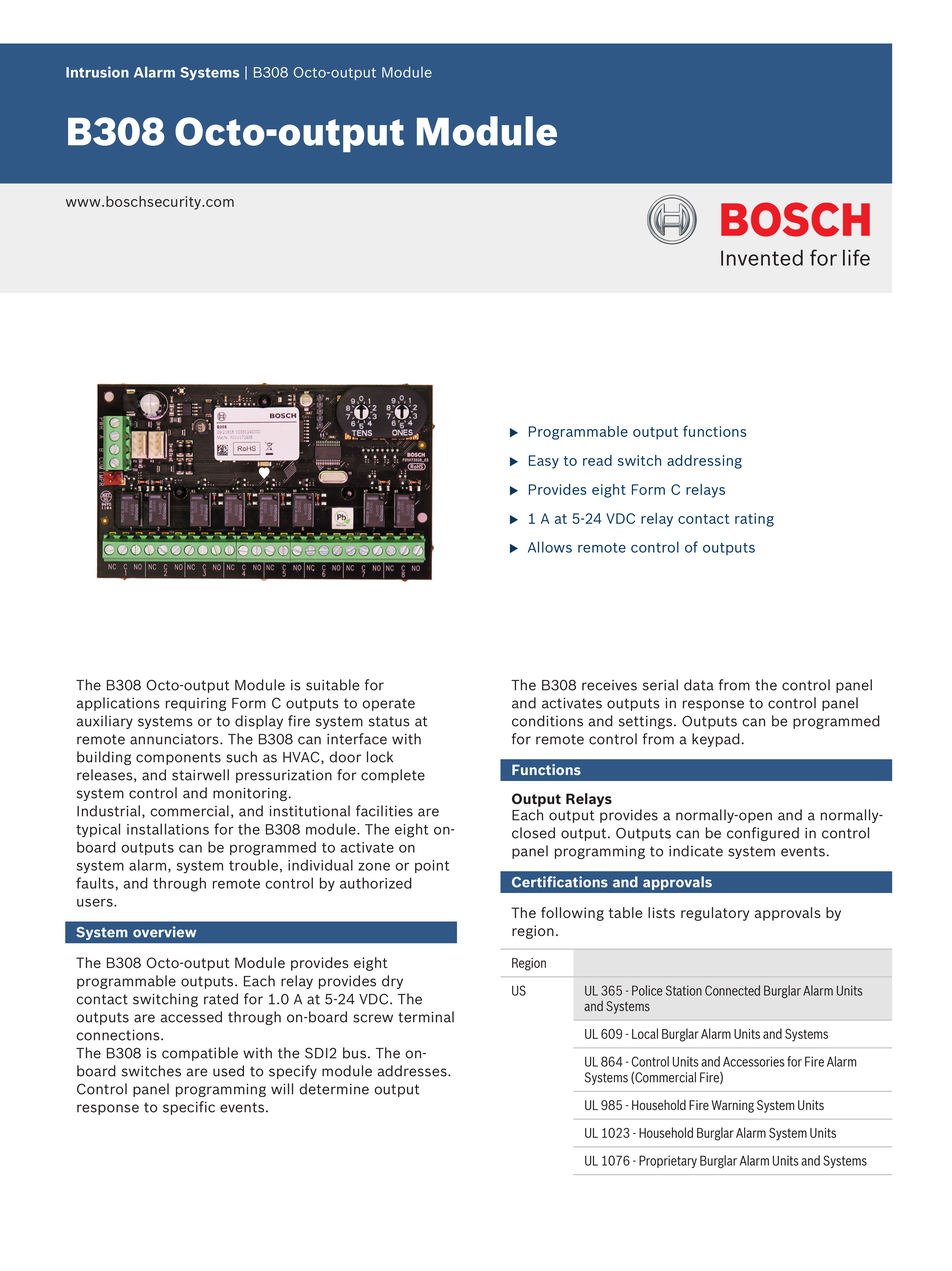 The height and width of the document is (1271, 952). Describe the element at coordinates (189, 1108) in the document. I see `specific` at that location.
